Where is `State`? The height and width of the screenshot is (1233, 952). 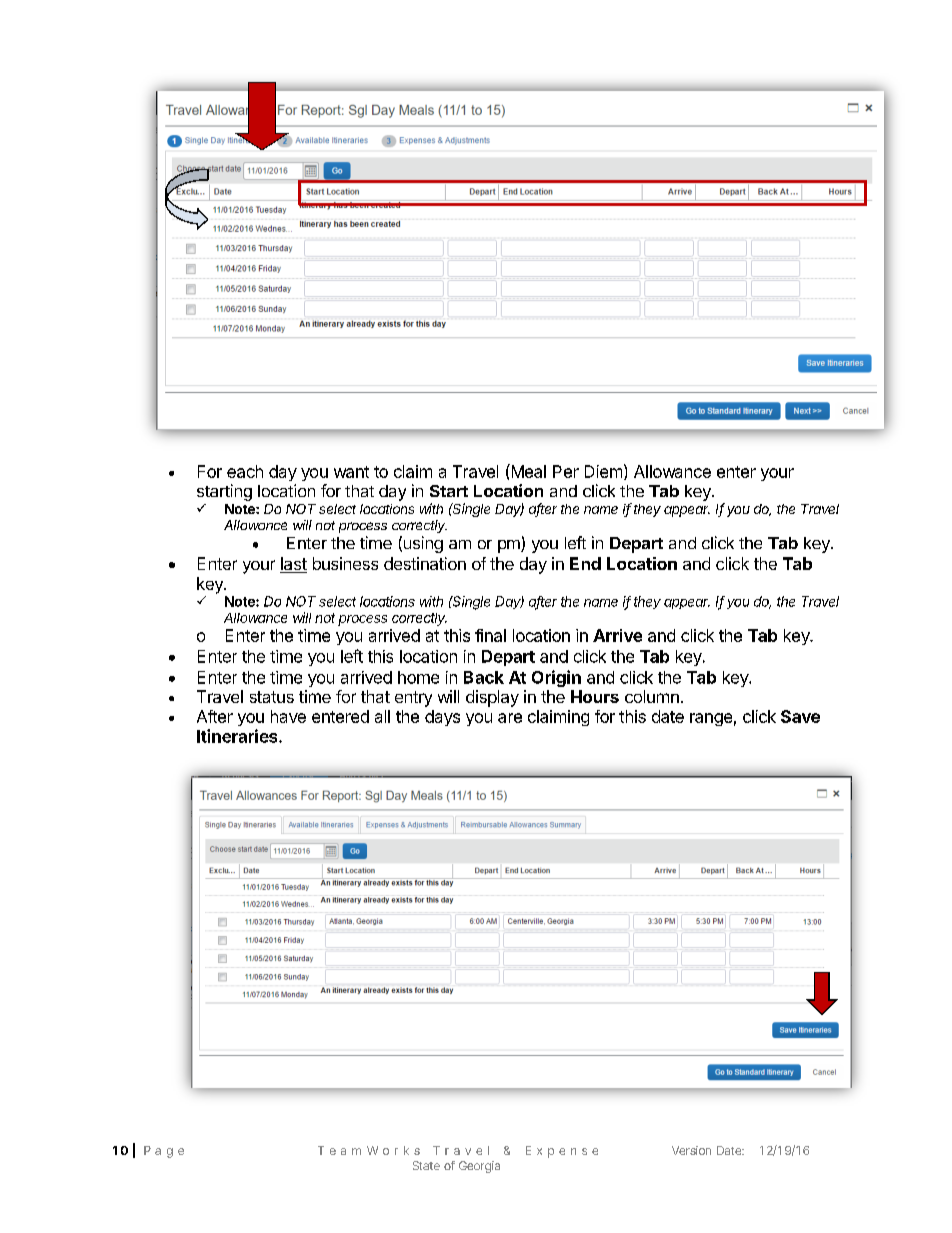 State is located at coordinates (426, 1165).
